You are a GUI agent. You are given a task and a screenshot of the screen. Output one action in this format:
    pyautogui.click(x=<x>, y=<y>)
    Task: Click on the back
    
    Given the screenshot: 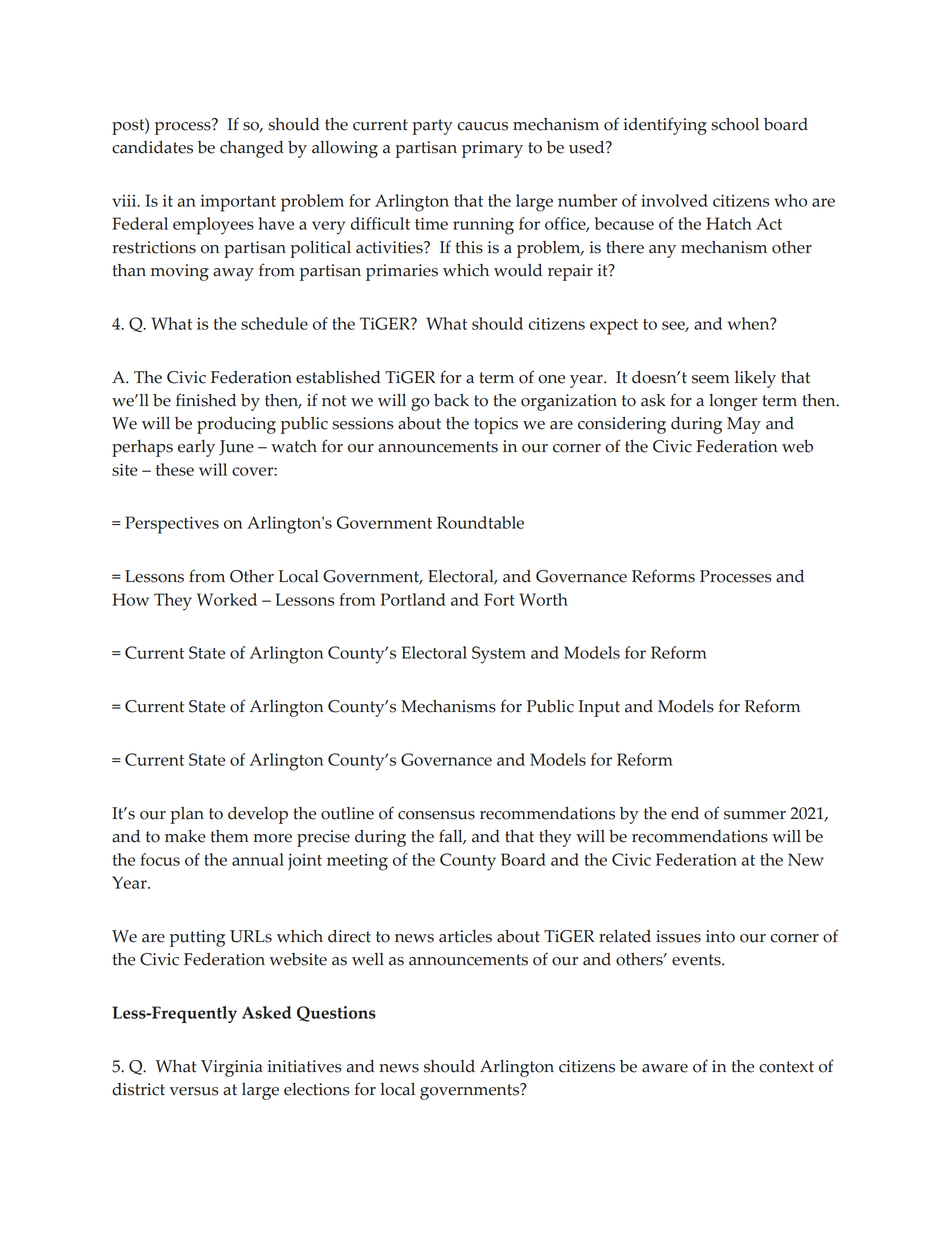 What is the action you would take?
    pyautogui.click(x=451, y=400)
